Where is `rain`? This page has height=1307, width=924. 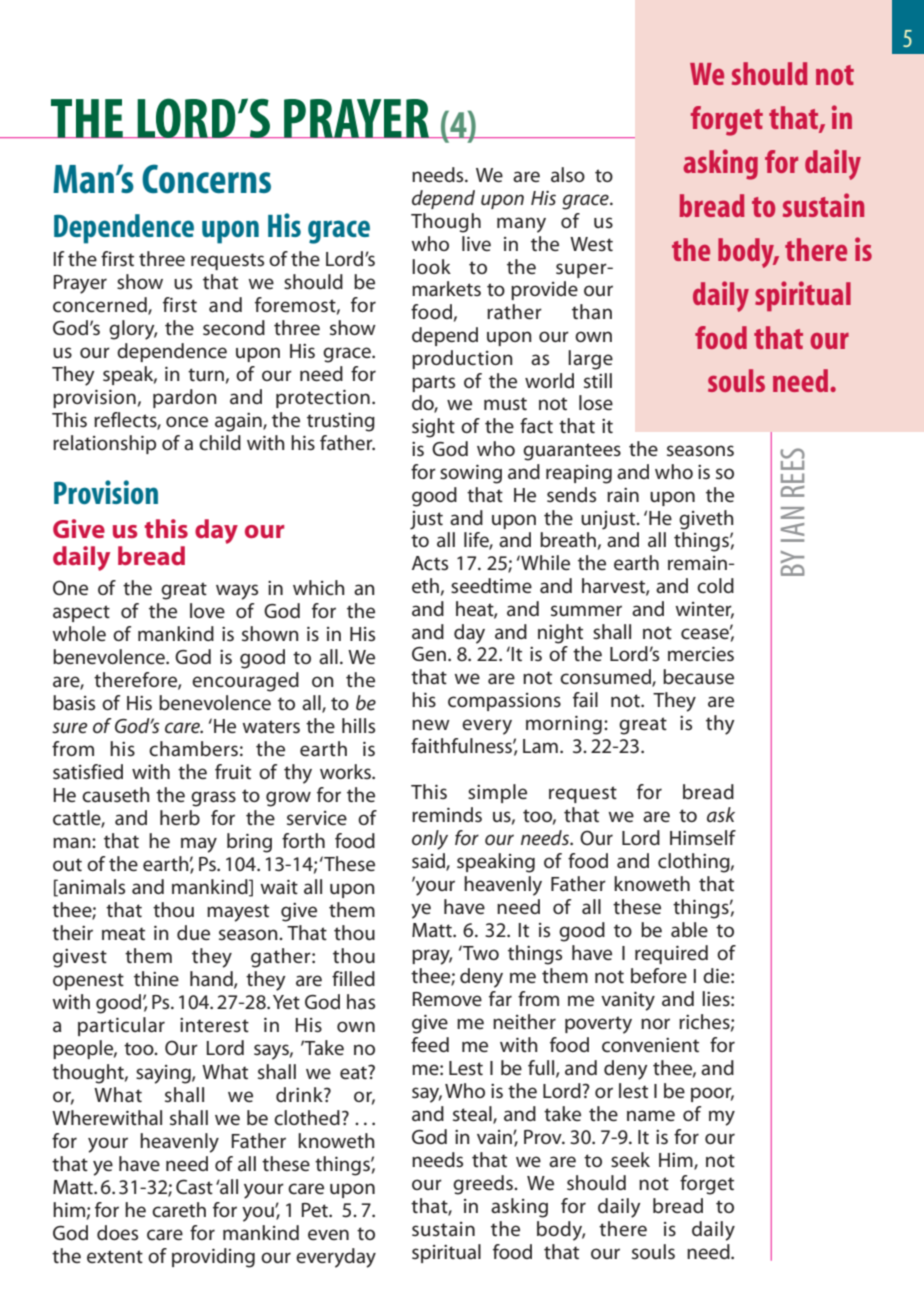 rain is located at coordinates (623, 494).
